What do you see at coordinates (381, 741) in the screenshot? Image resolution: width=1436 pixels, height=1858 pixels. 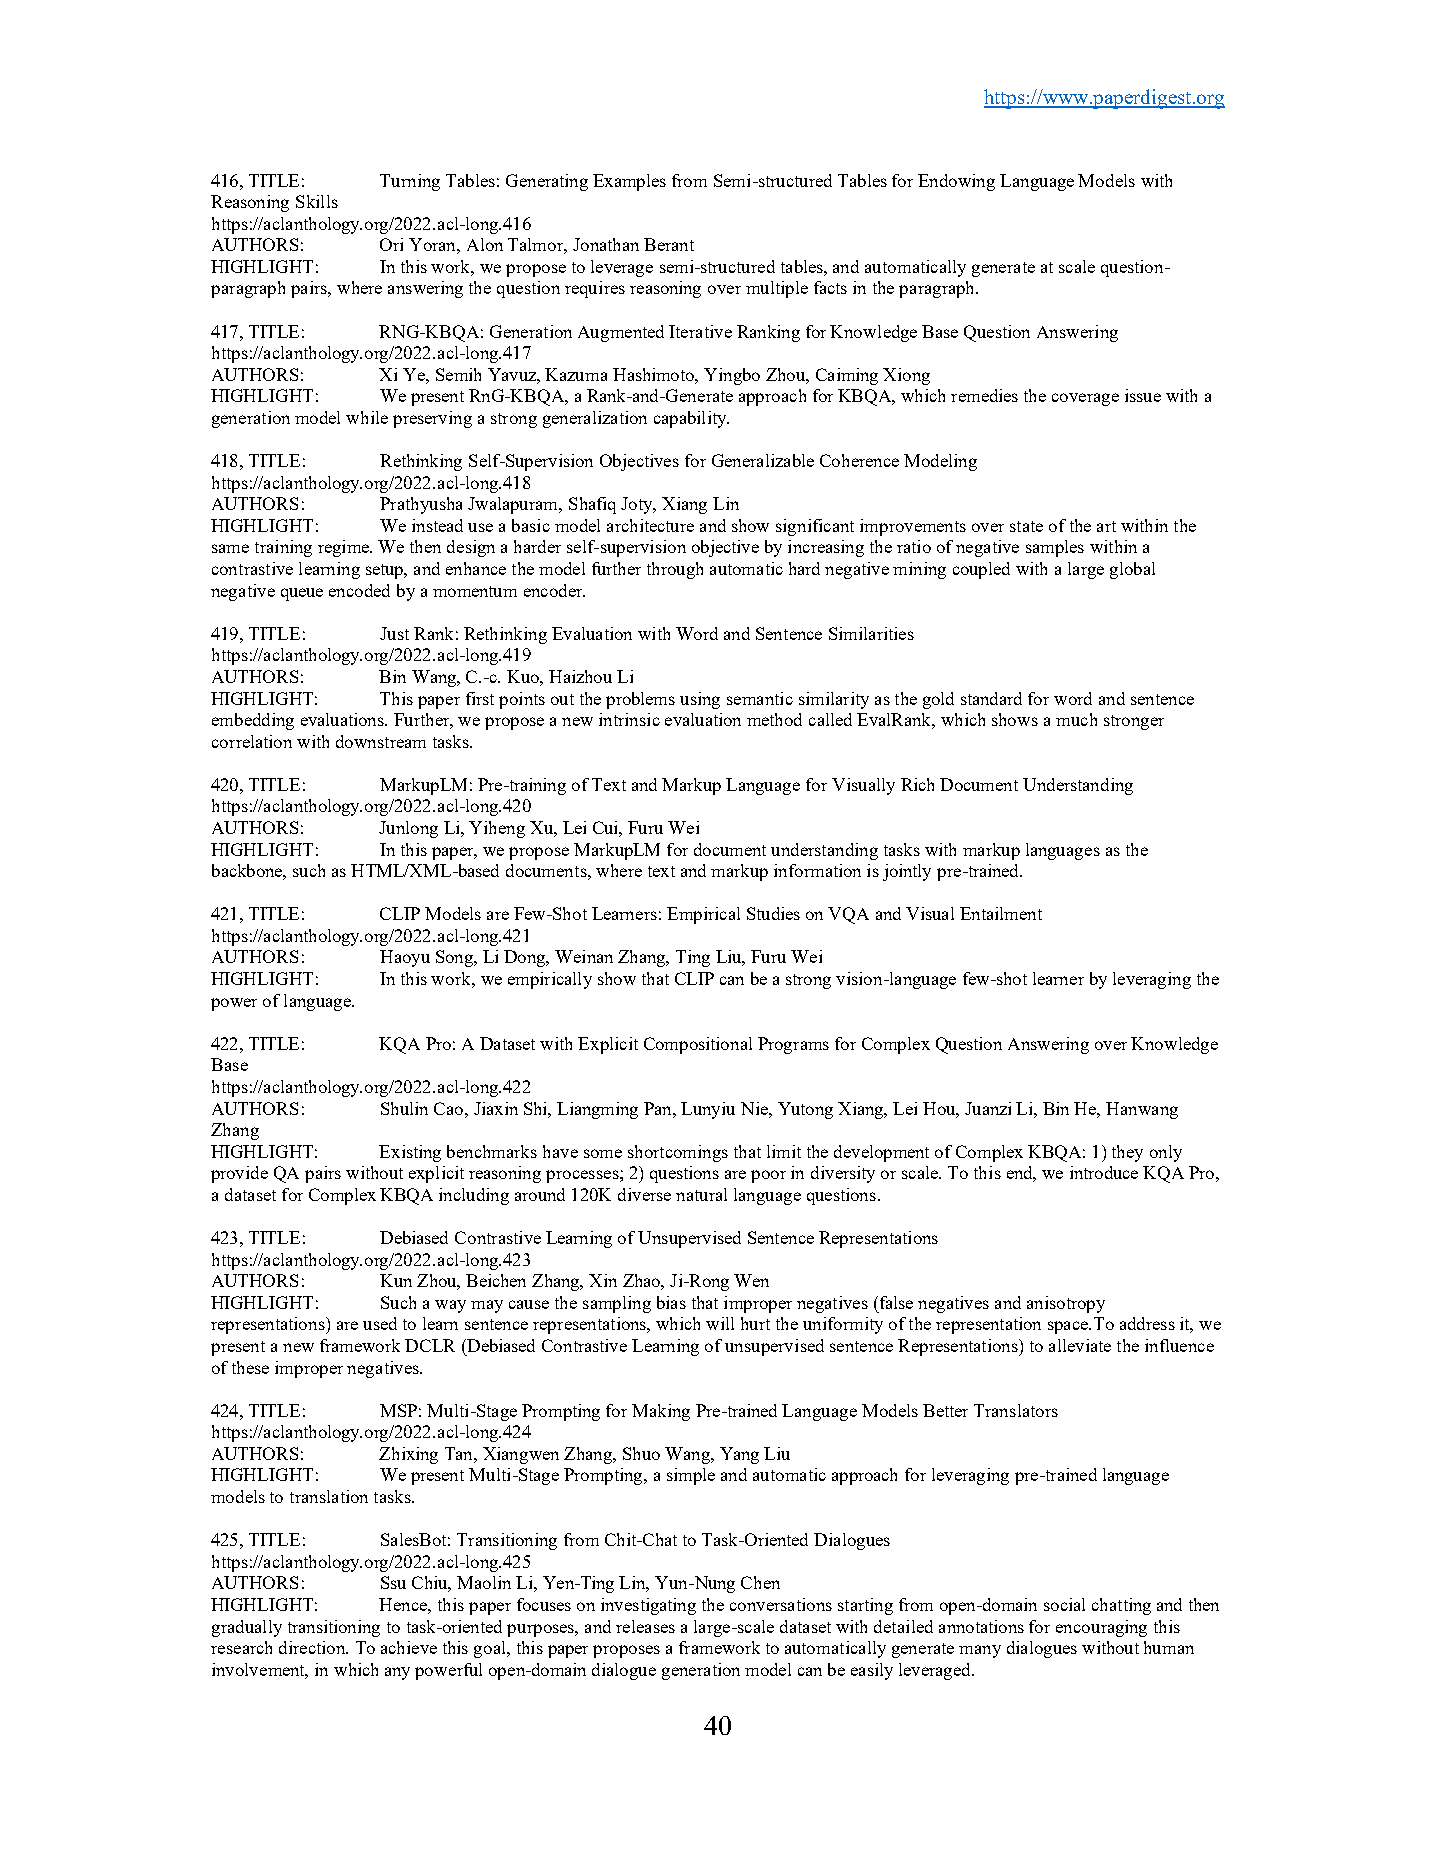 I see `downstream` at bounding box center [381, 741].
